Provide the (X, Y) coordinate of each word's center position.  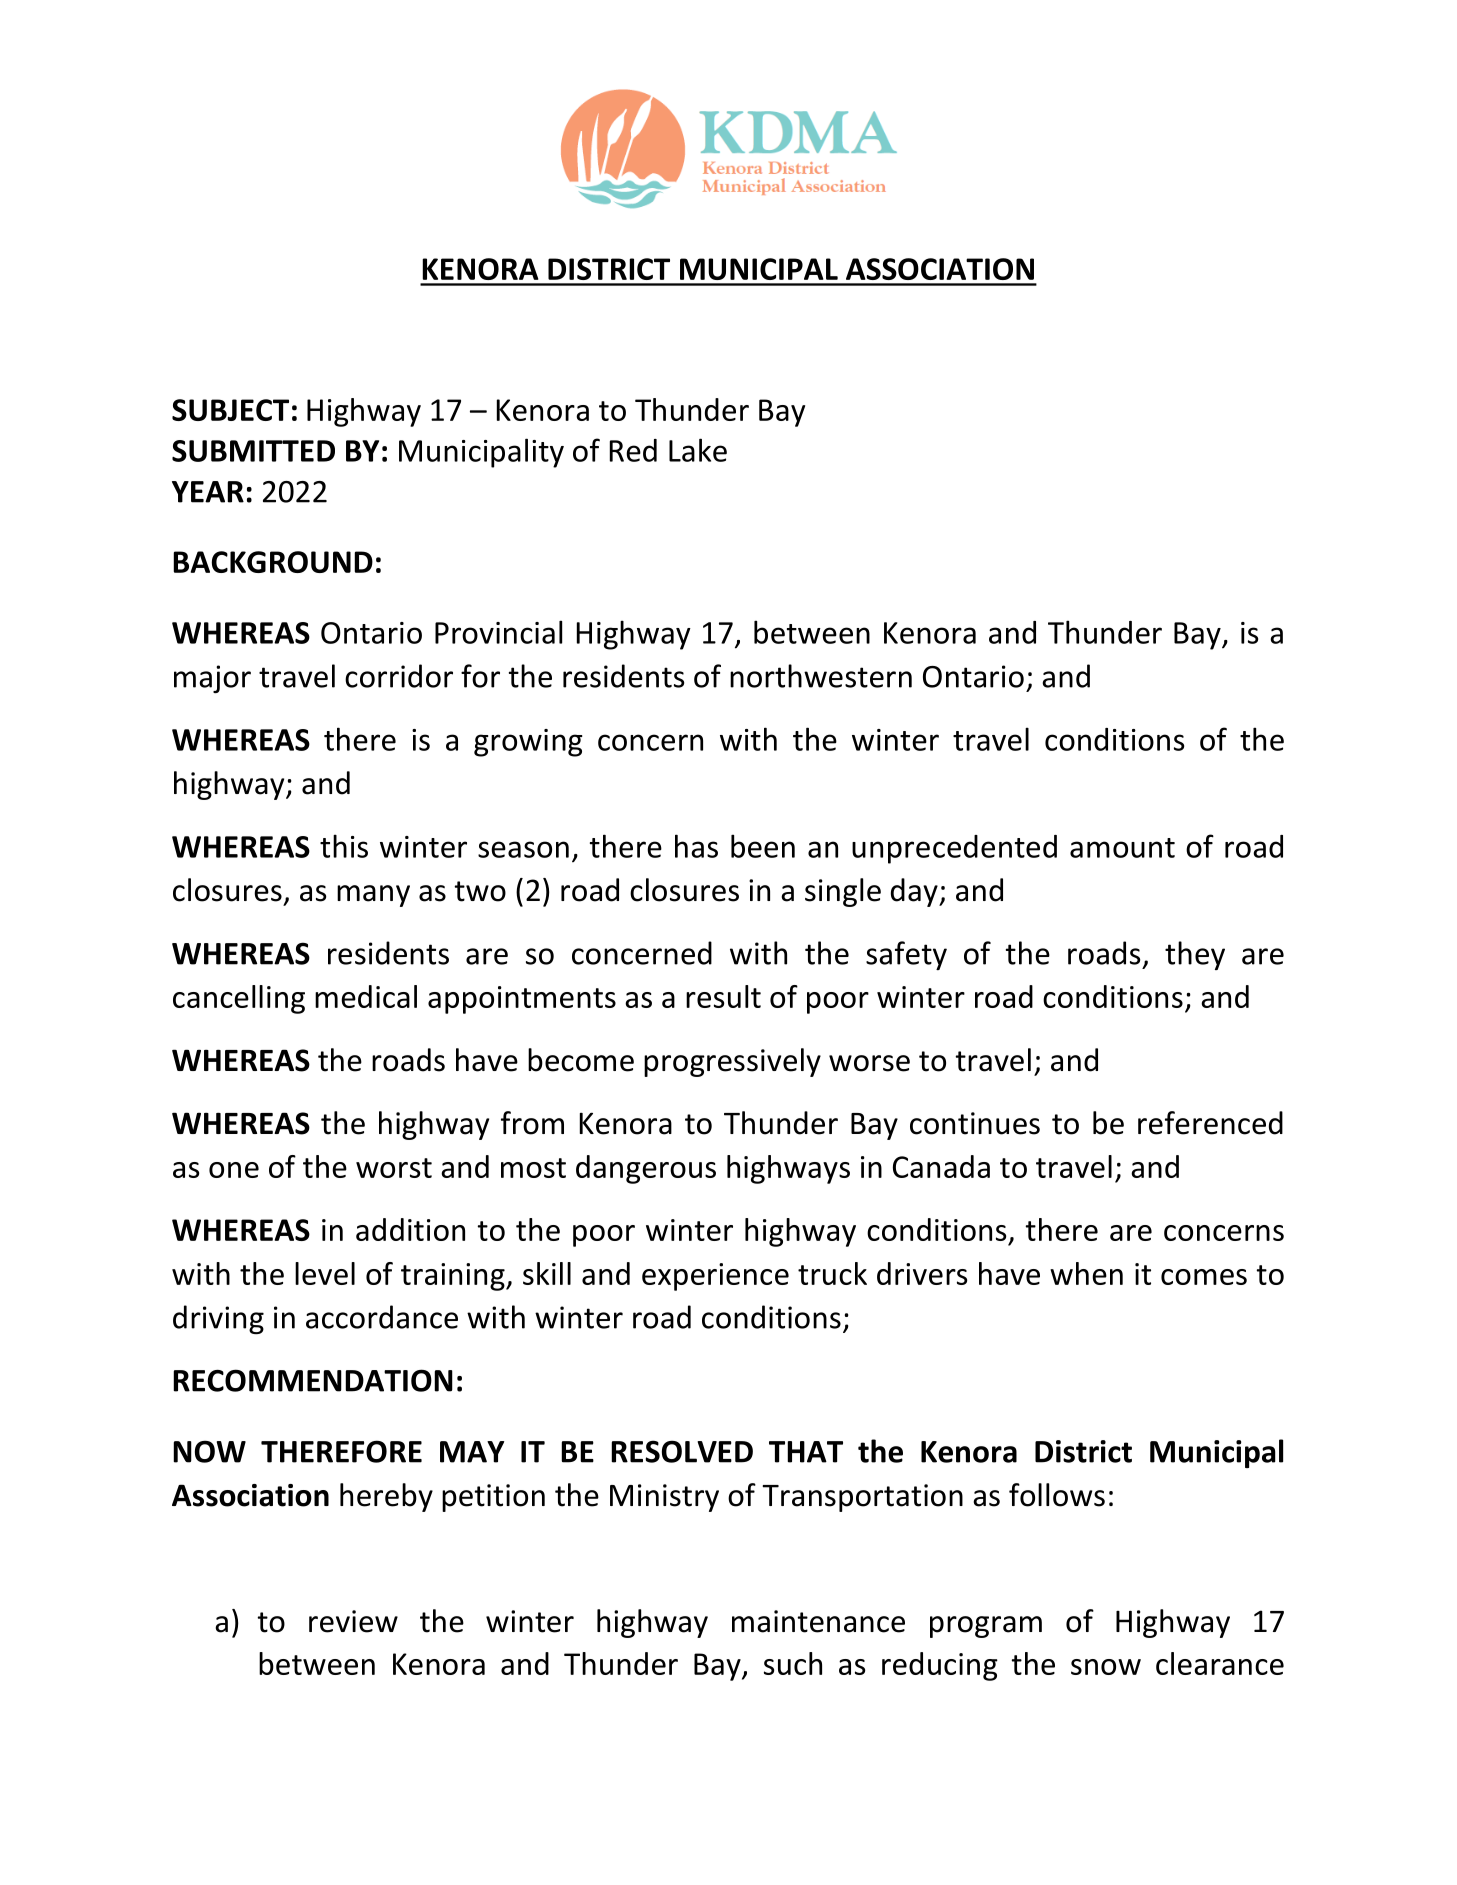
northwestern (821, 676)
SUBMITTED (253, 451)
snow (1106, 1667)
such (793, 1663)
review (353, 1621)
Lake (698, 450)
